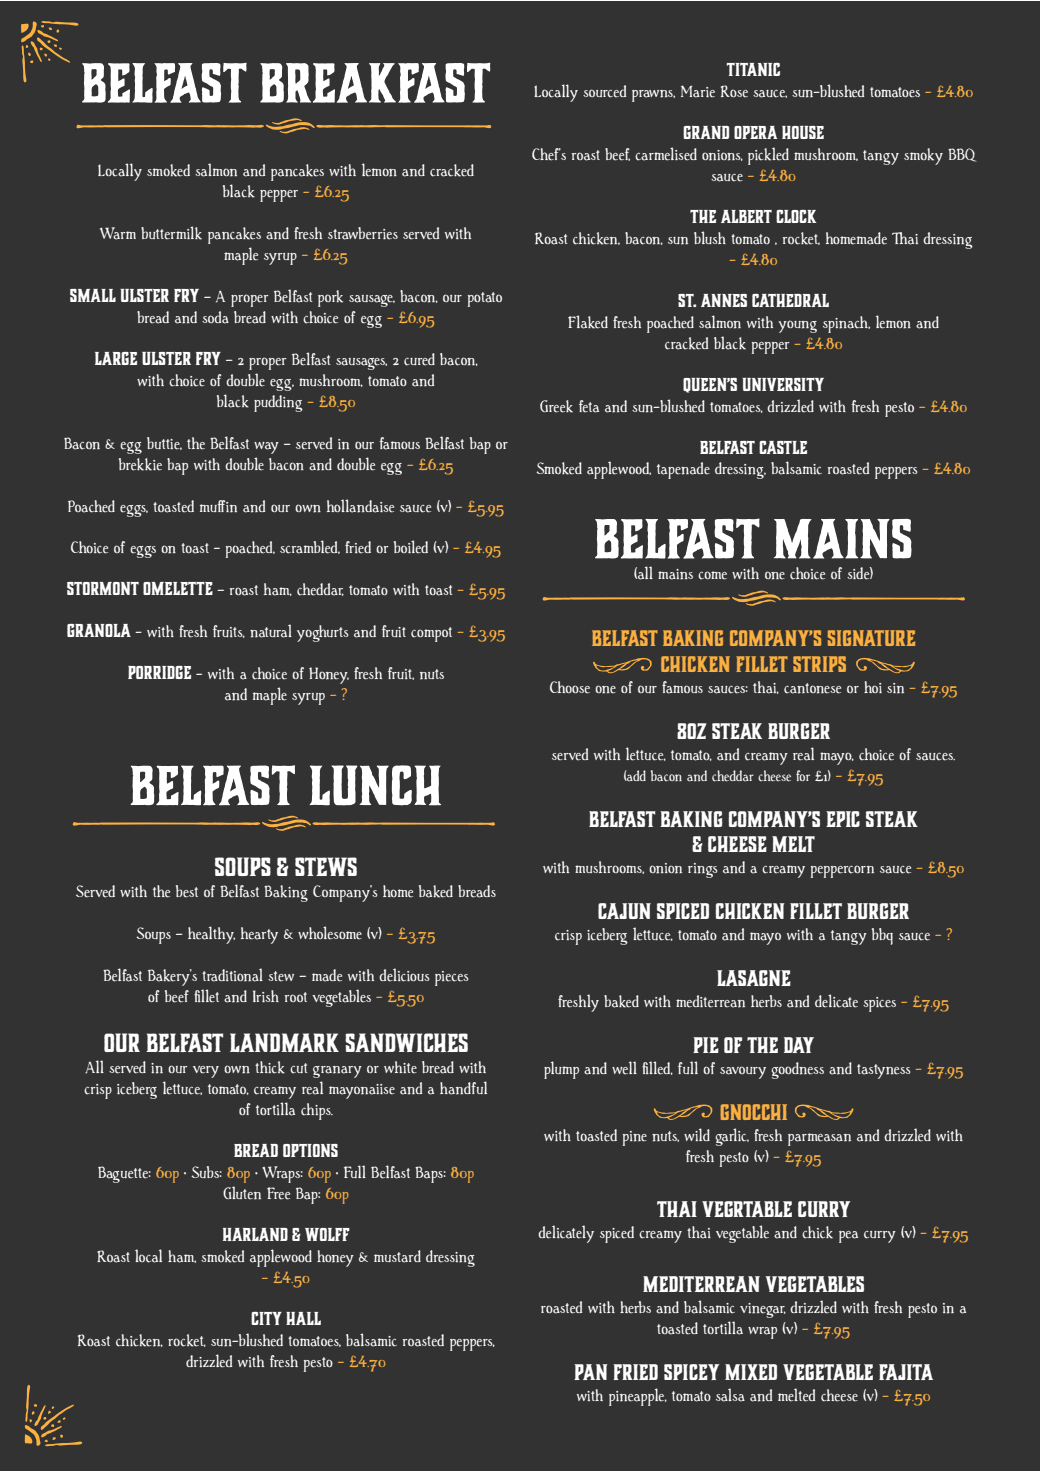  What do you see at coordinates (171, 233) in the image?
I see `buttermilk` at bounding box center [171, 233].
